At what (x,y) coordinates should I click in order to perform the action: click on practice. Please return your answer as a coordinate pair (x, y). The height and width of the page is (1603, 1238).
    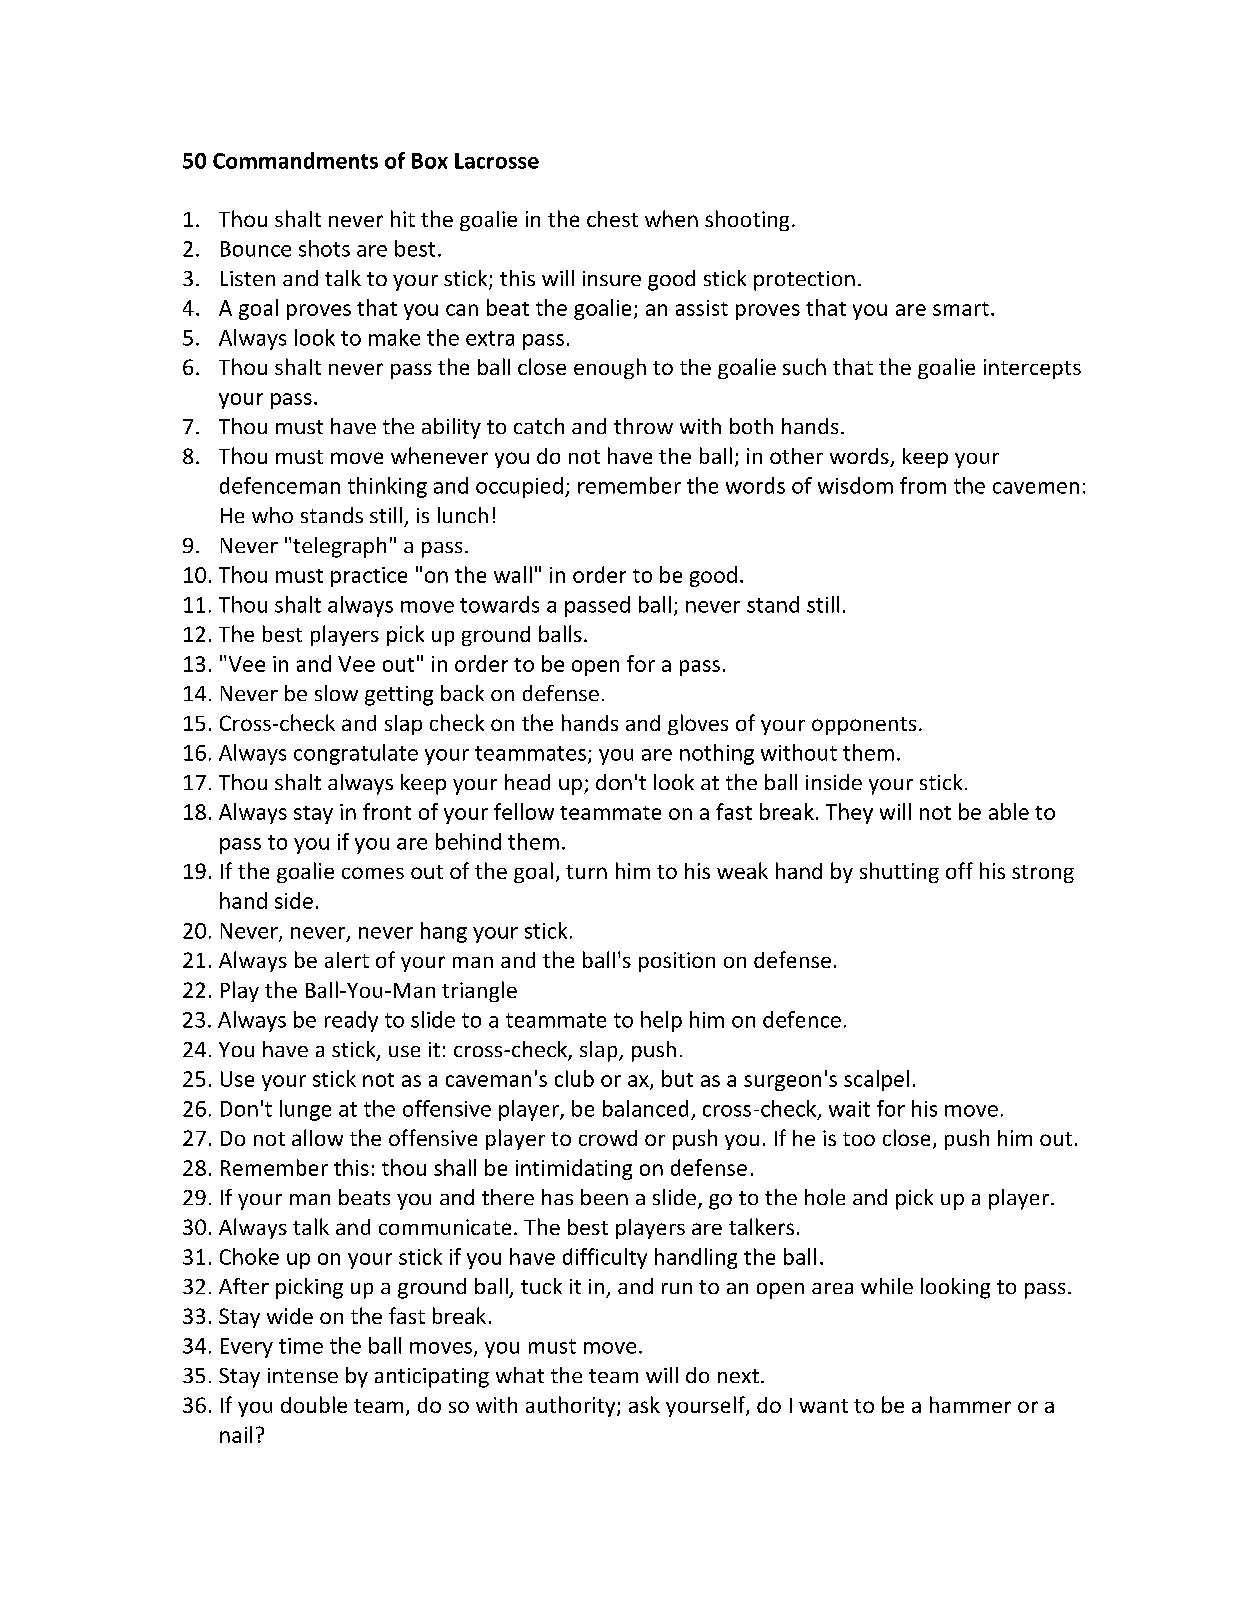
    Looking at the image, I should click on (369, 577).
